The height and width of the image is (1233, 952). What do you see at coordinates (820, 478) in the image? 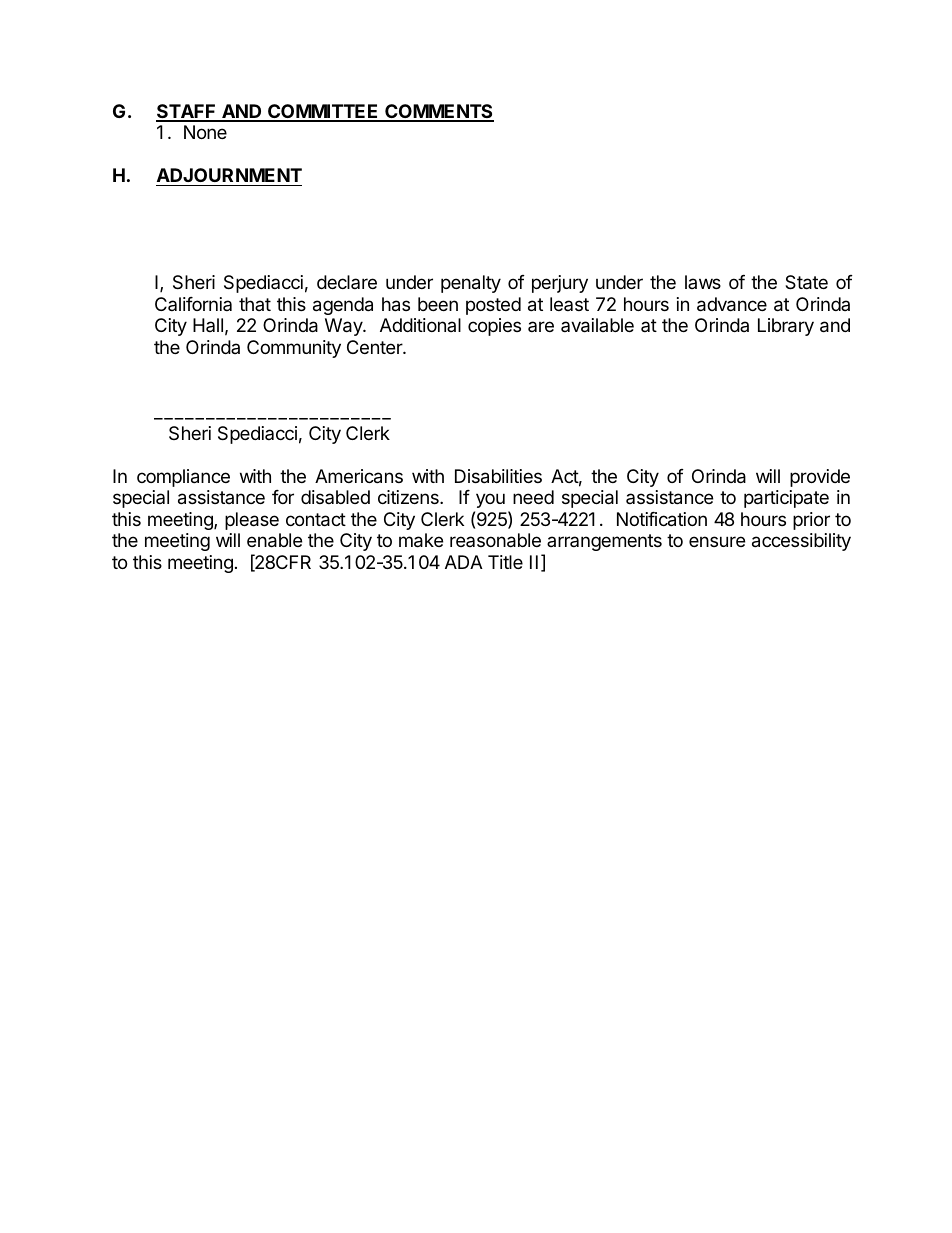
I see `provide` at bounding box center [820, 478].
